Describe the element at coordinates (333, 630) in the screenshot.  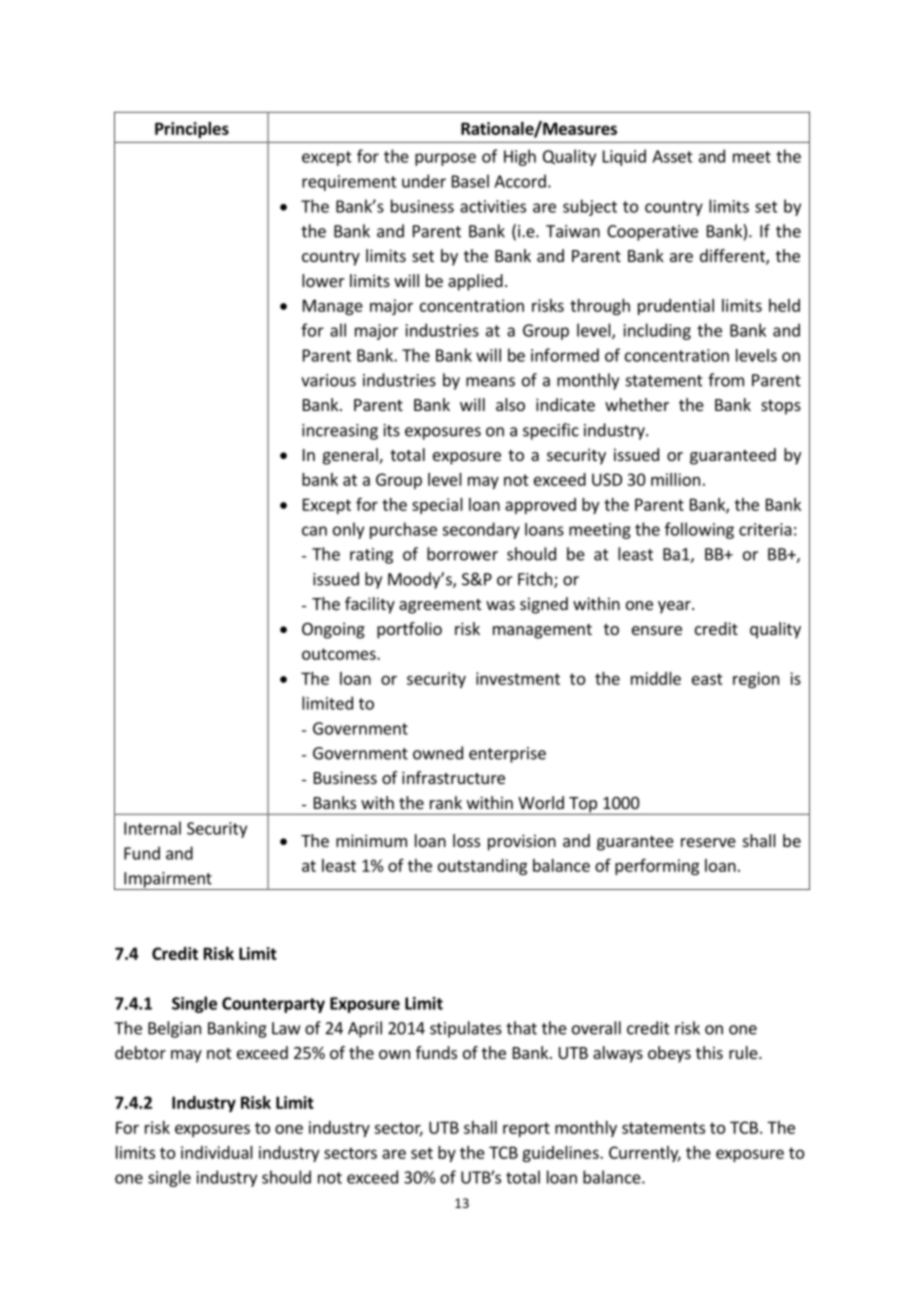
I see `Ongoing` at that location.
